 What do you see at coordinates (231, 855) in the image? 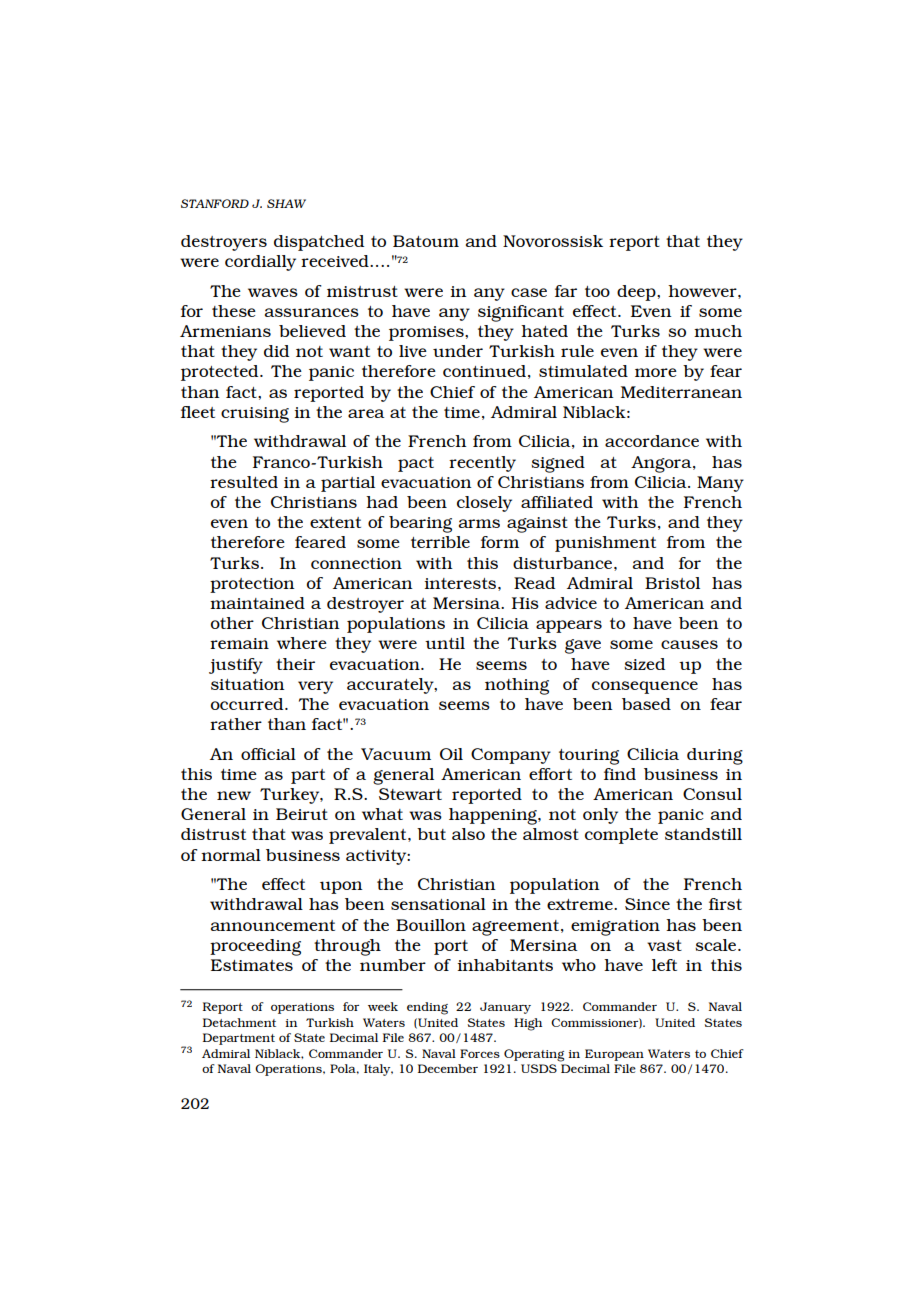
I see `normal` at bounding box center [231, 855].
